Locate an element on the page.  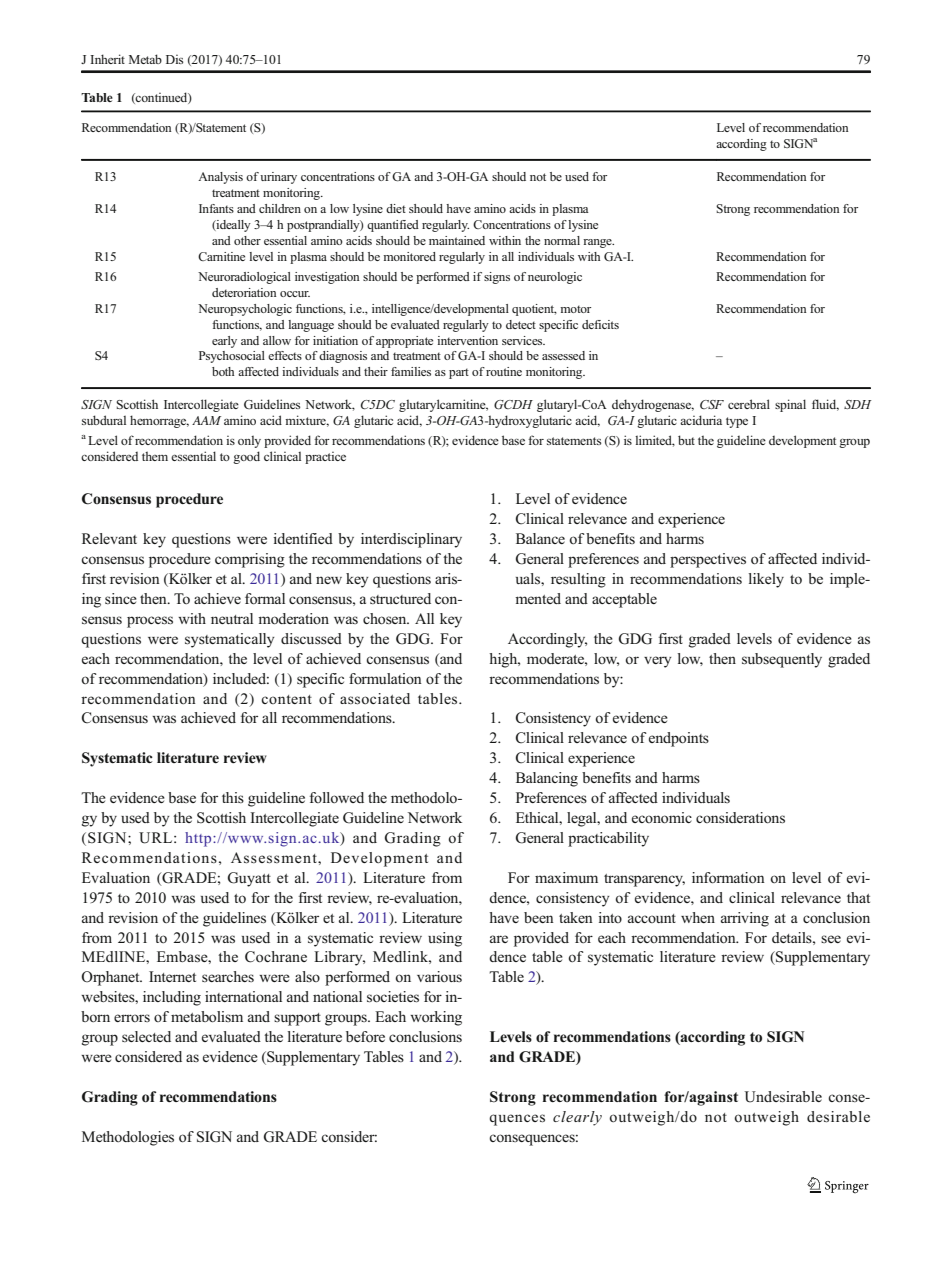
see is located at coordinates (831, 939).
